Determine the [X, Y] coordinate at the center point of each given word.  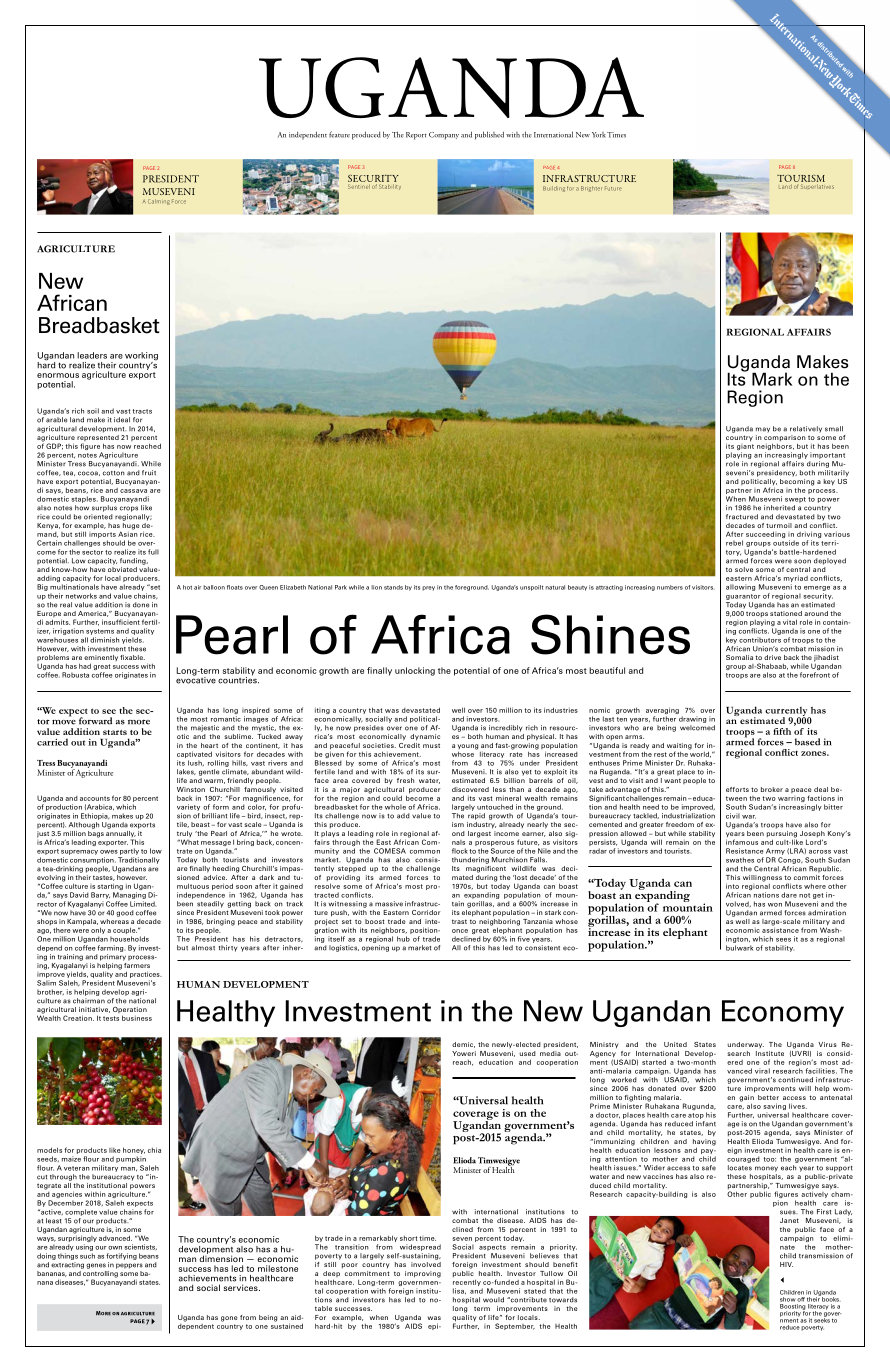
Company [444, 136]
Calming [159, 202]
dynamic [425, 737]
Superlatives [817, 186]
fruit [149, 473]
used [527, 1053]
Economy [783, 1013]
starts [115, 732]
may [763, 430]
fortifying [121, 1256]
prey [428, 588]
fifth [782, 731]
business [137, 1018]
